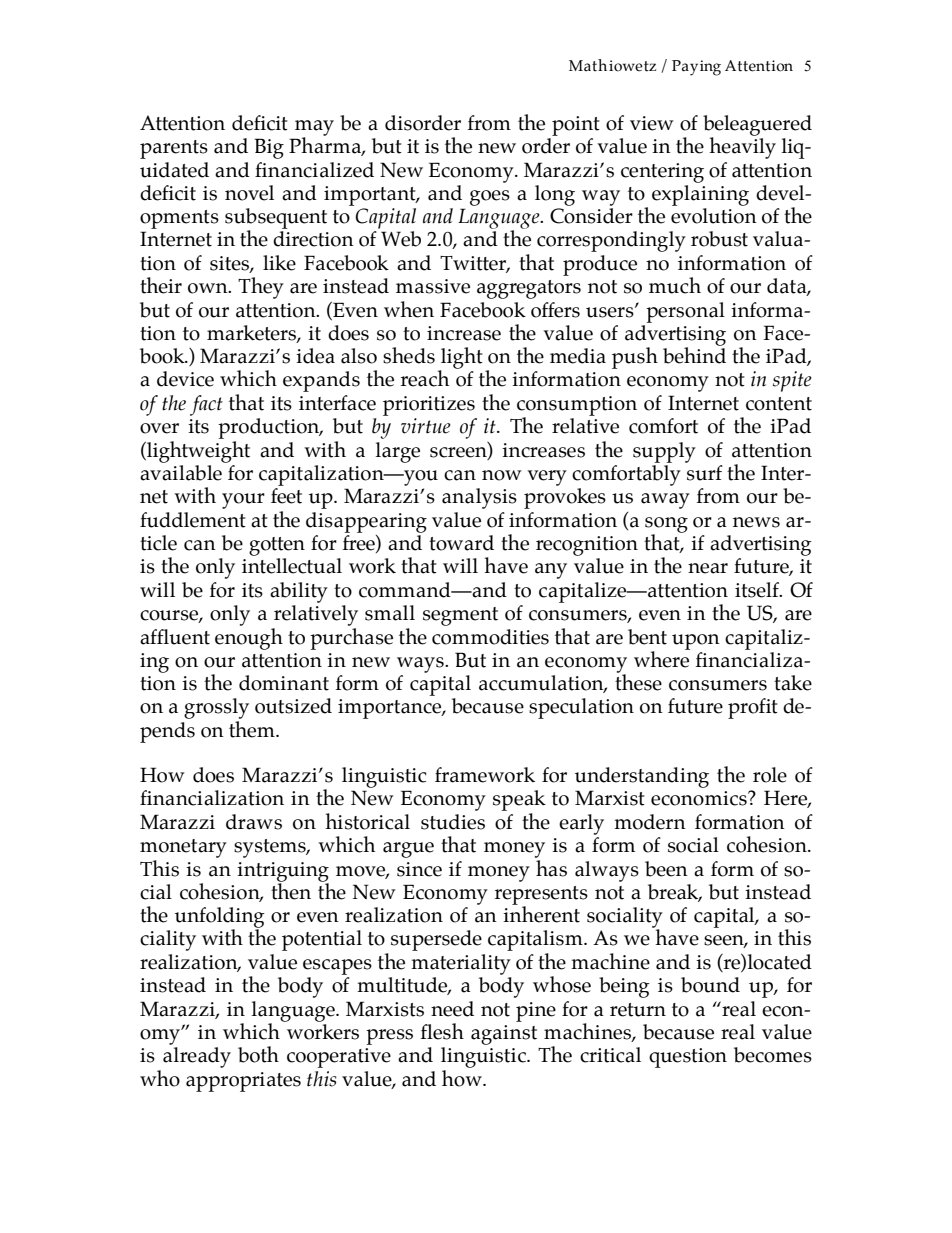  What do you see at coordinates (253, 729) in the document?
I see `them` at bounding box center [253, 729].
